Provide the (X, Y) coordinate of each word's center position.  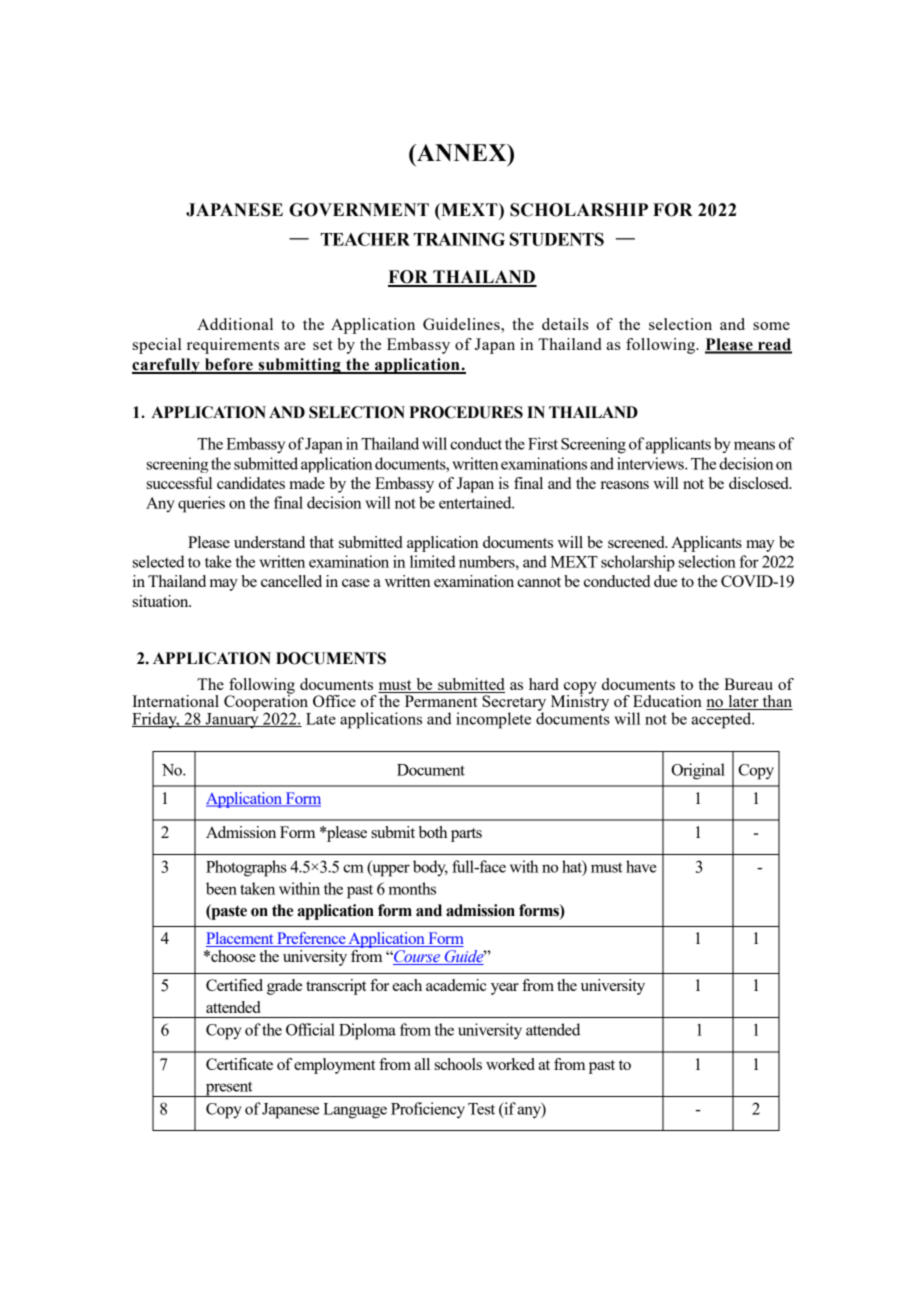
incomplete (493, 720)
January (232, 719)
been (221, 888)
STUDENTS (557, 239)
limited (433, 561)
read (774, 345)
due (665, 581)
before (229, 365)
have (641, 866)
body (430, 868)
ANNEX (462, 152)
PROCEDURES (466, 412)
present (229, 1089)
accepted (722, 720)
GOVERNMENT (359, 210)
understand (269, 542)
